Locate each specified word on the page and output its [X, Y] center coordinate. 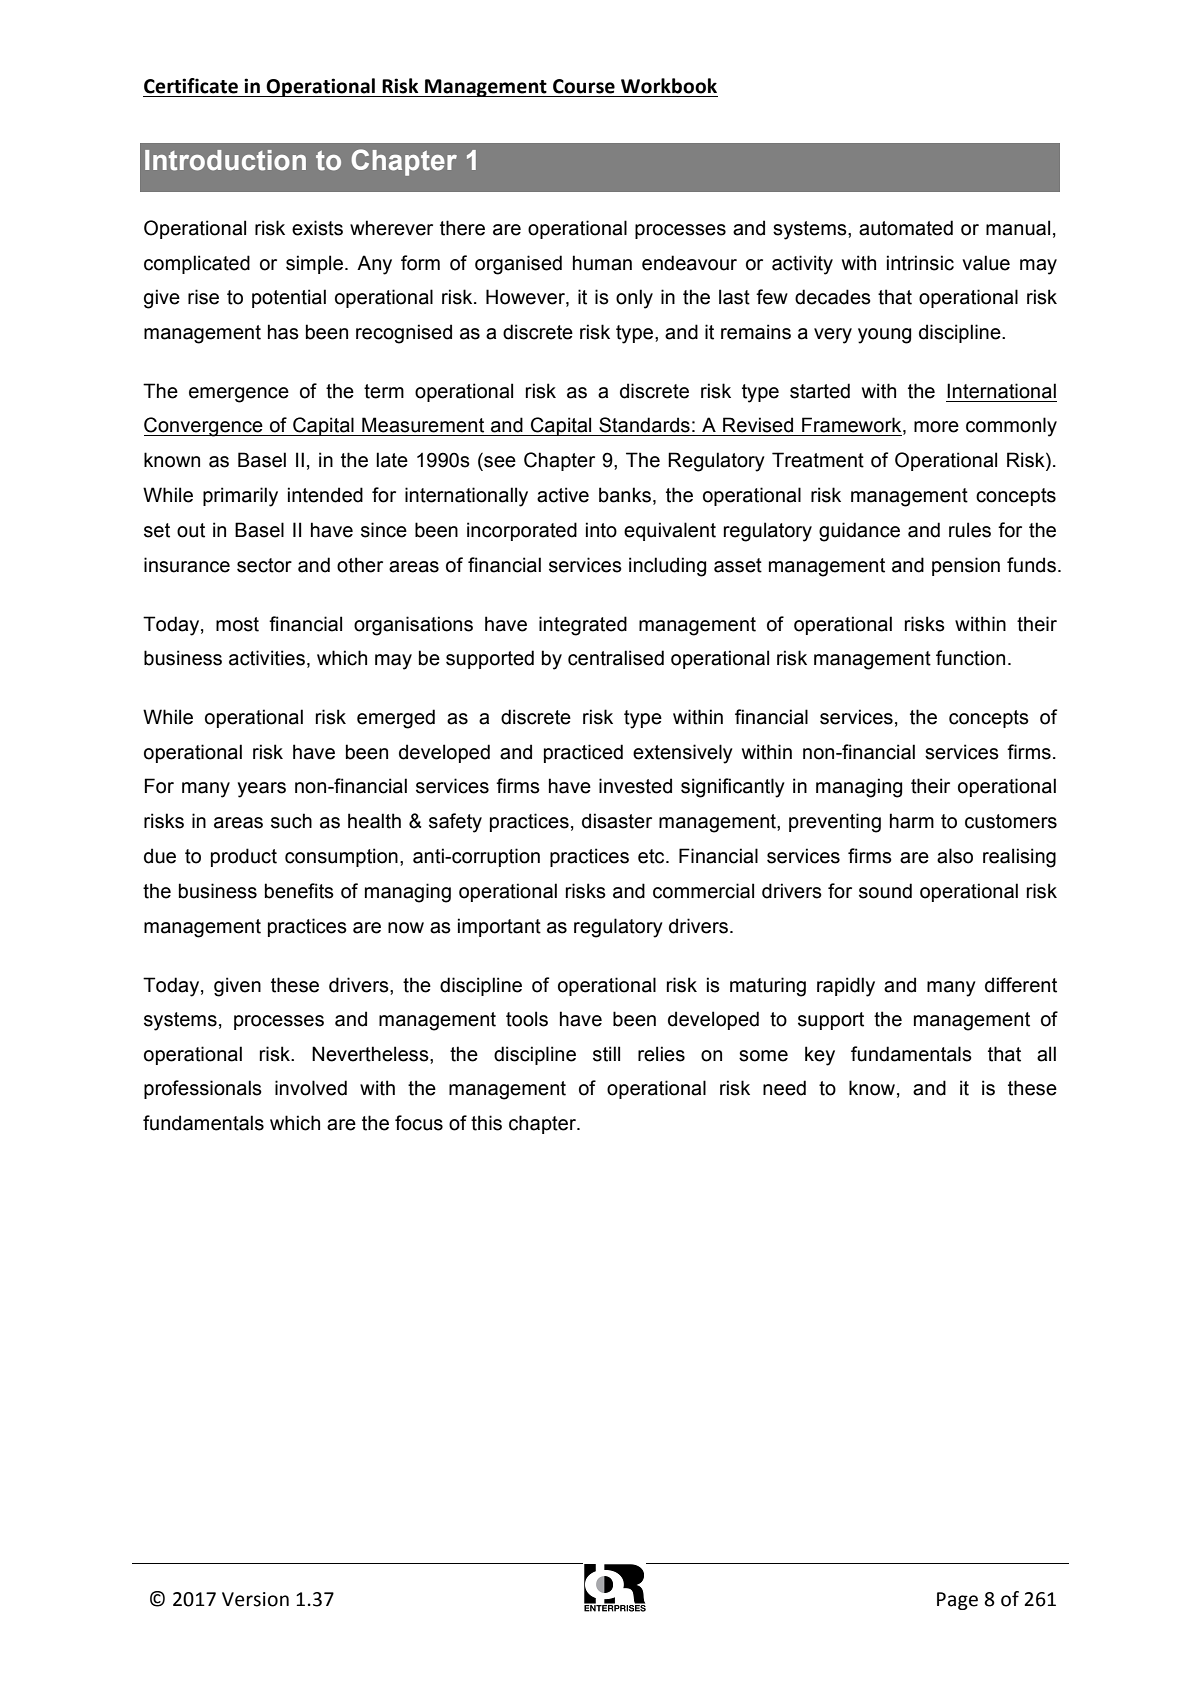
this [486, 1123]
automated [906, 228]
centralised [616, 658]
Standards [644, 425]
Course [584, 86]
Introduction [225, 160]
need [784, 1088]
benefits [299, 891]
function [970, 658]
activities [267, 658]
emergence [239, 395]
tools [527, 1019]
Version [255, 1599]
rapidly [846, 987]
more [936, 427]
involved [311, 1088]
